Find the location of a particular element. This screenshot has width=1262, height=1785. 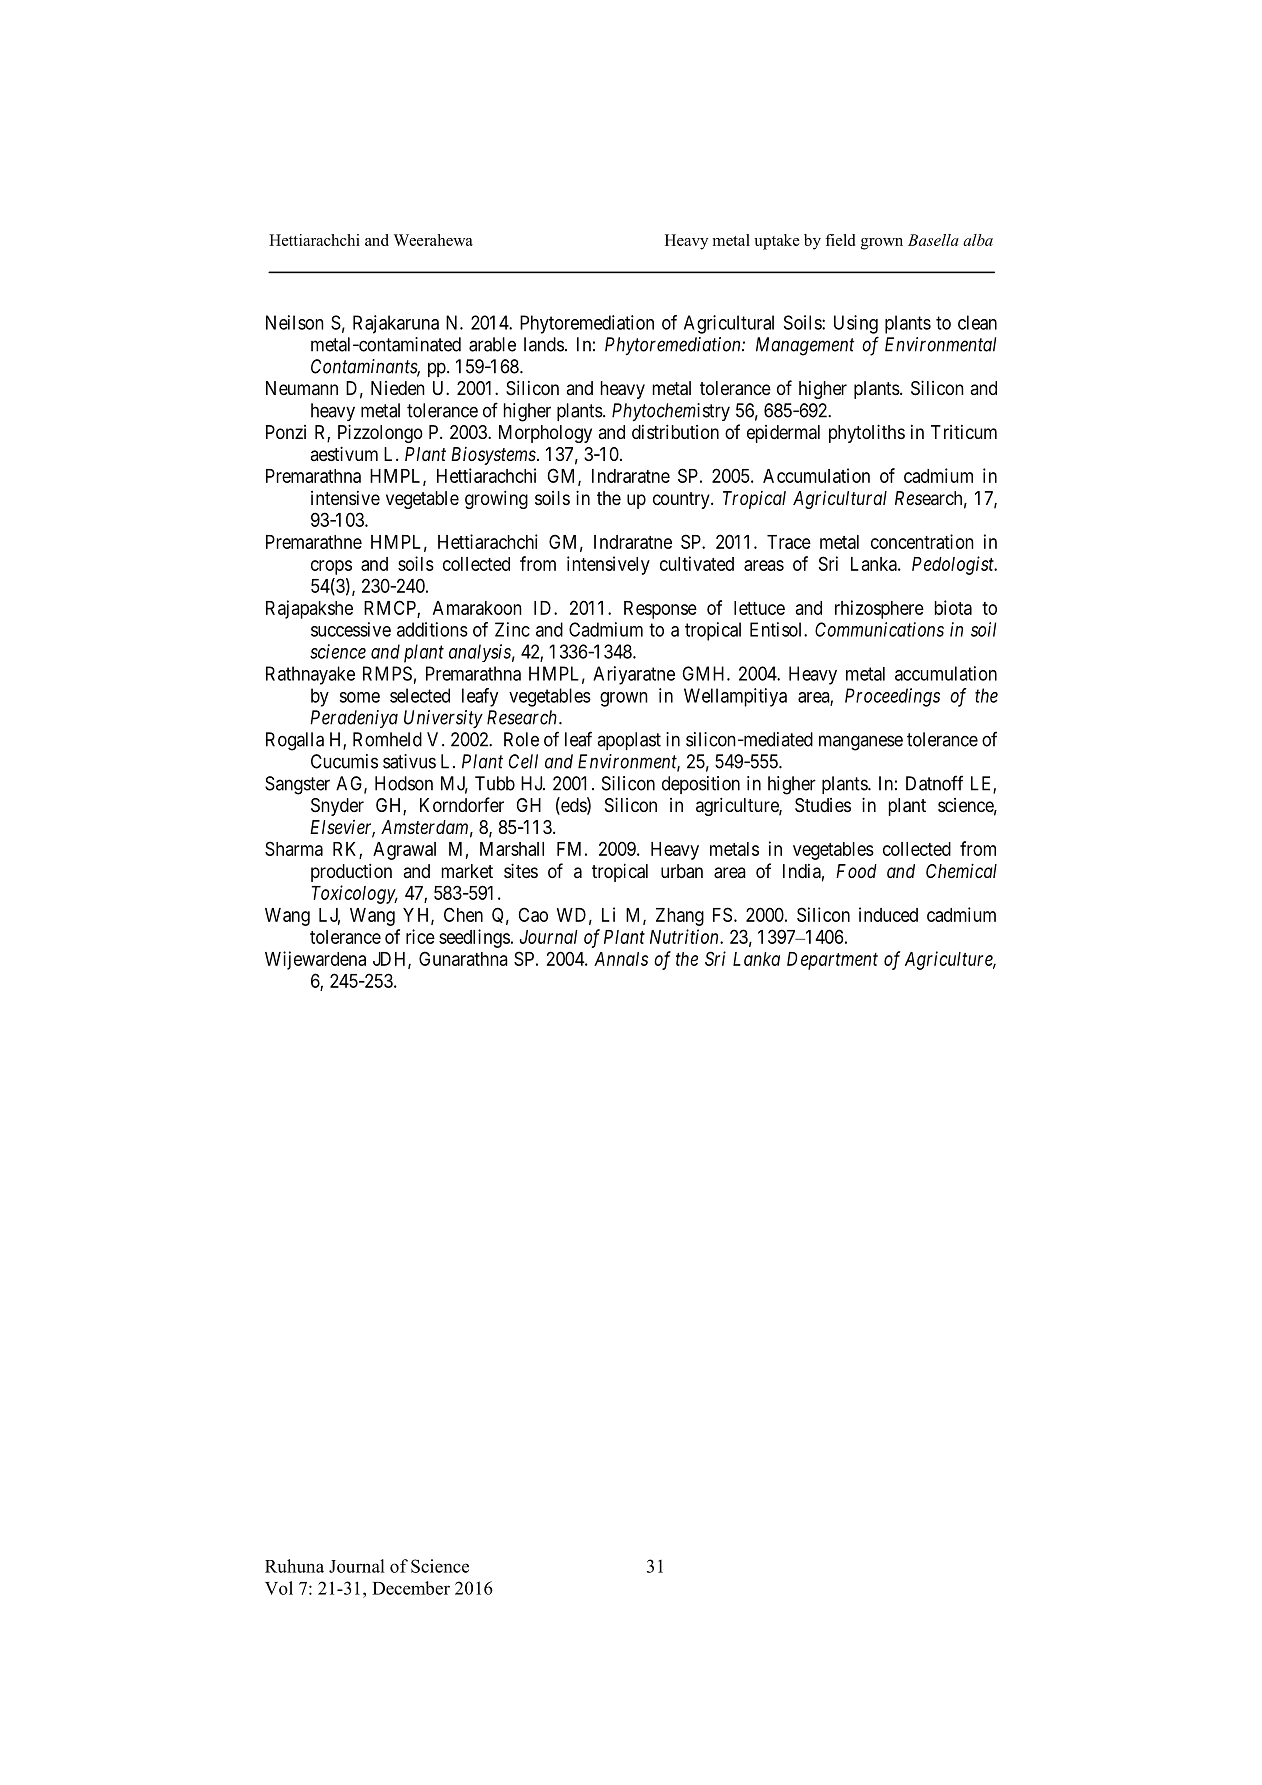

Neilson is located at coordinates (295, 322).
